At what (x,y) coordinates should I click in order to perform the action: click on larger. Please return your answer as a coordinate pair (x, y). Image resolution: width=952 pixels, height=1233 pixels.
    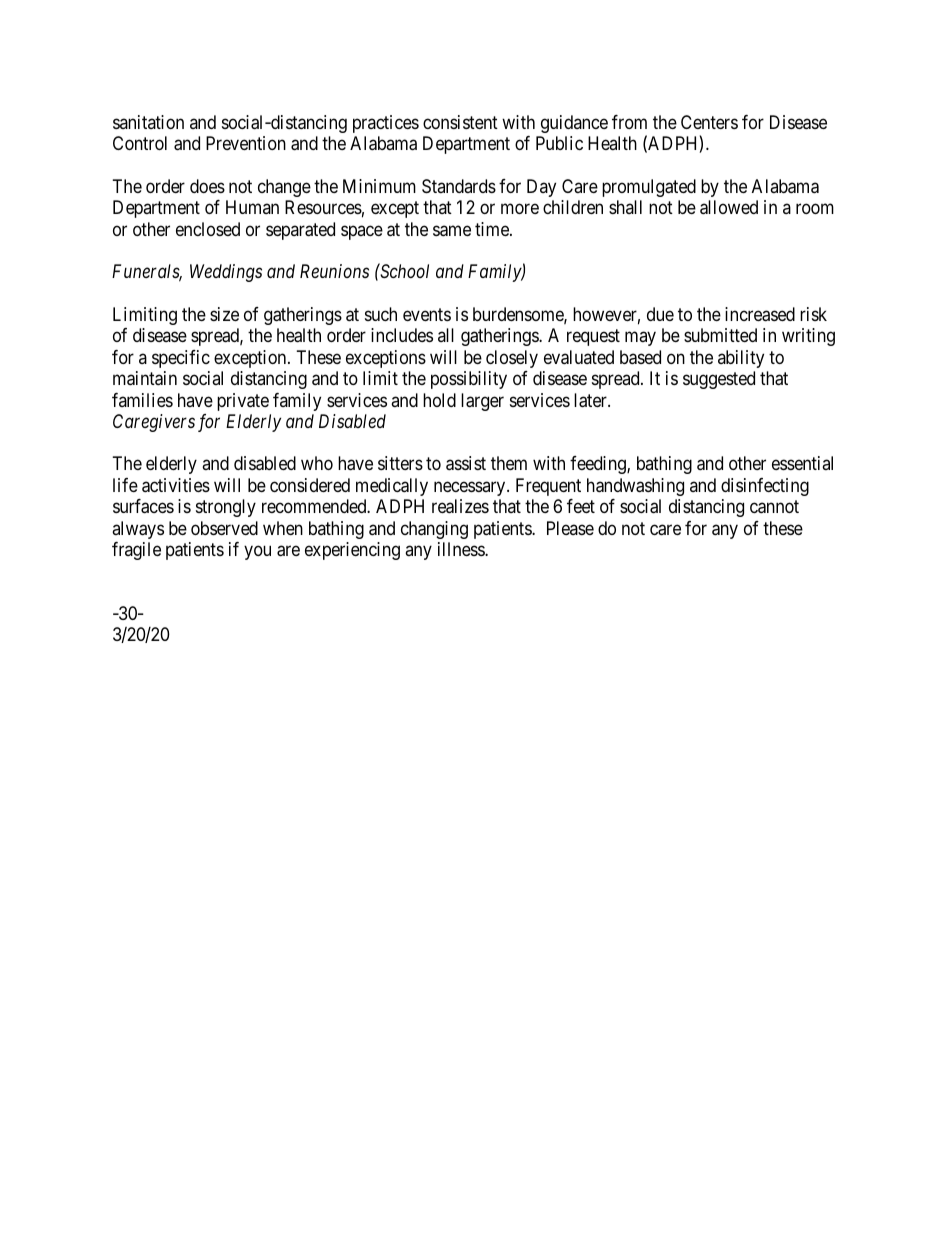
    Looking at the image, I should click on (482, 402).
